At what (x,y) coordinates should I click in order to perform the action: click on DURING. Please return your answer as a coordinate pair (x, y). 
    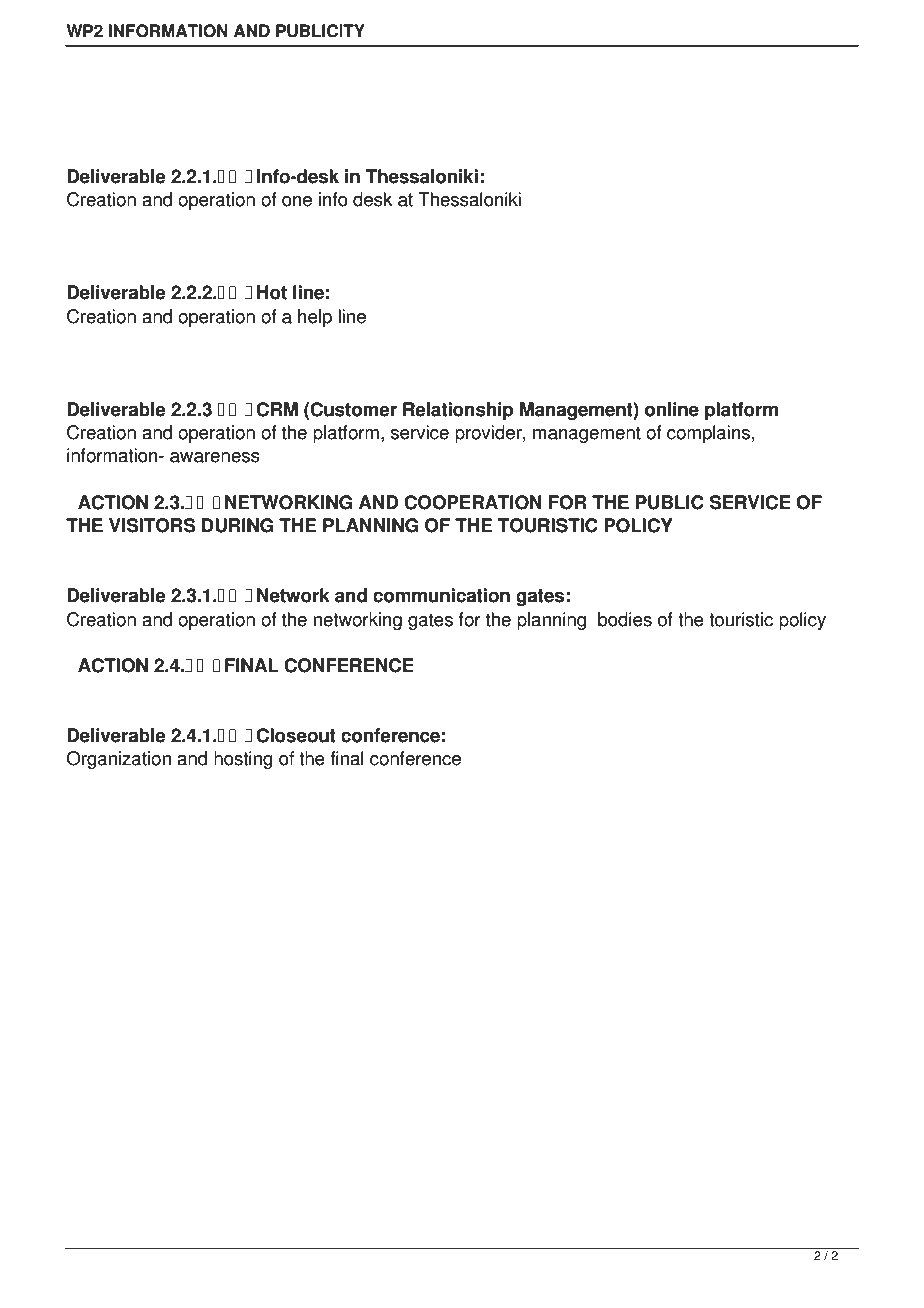
    Looking at the image, I should click on (237, 525).
